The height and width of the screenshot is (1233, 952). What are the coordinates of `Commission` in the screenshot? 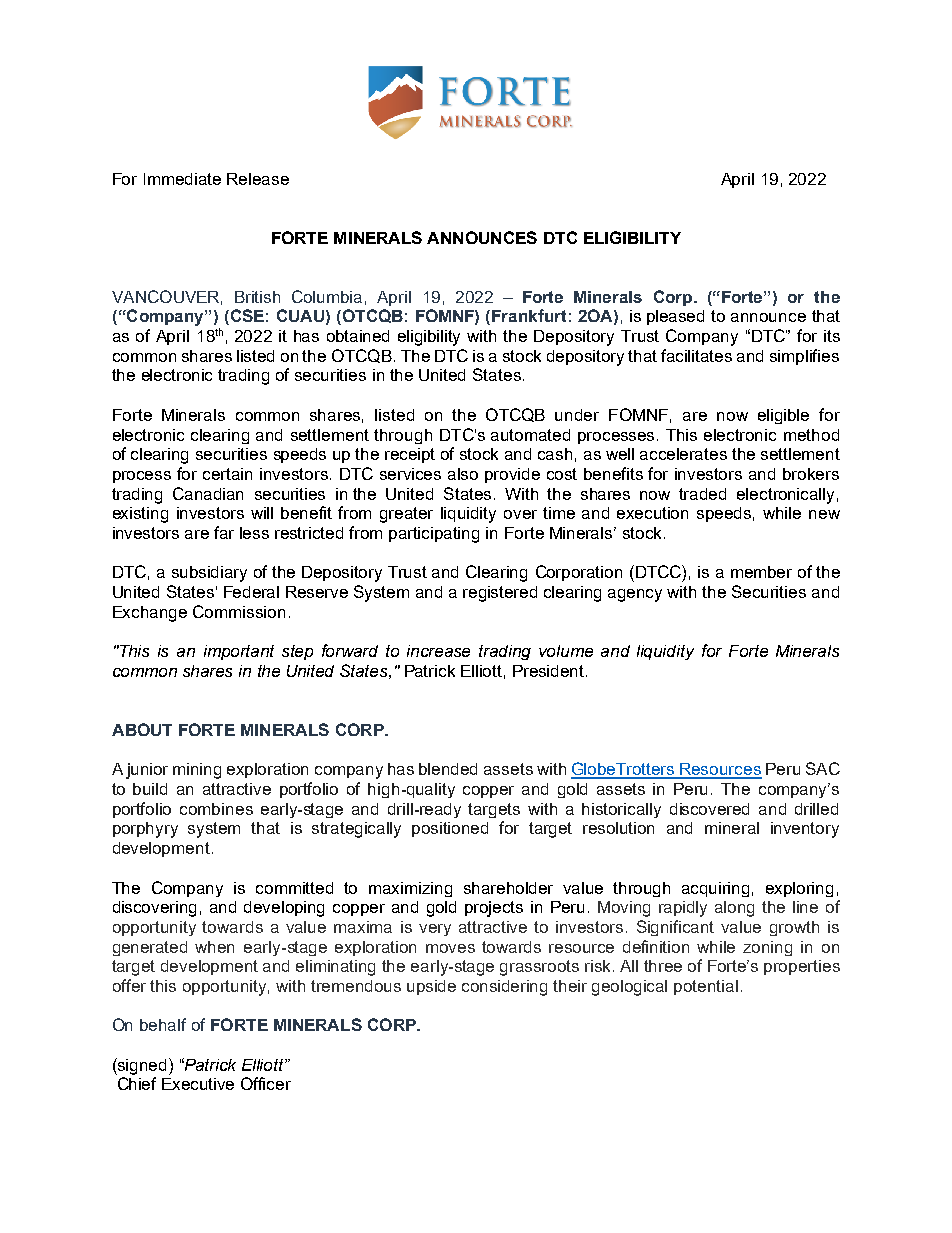 It's located at (239, 611).
